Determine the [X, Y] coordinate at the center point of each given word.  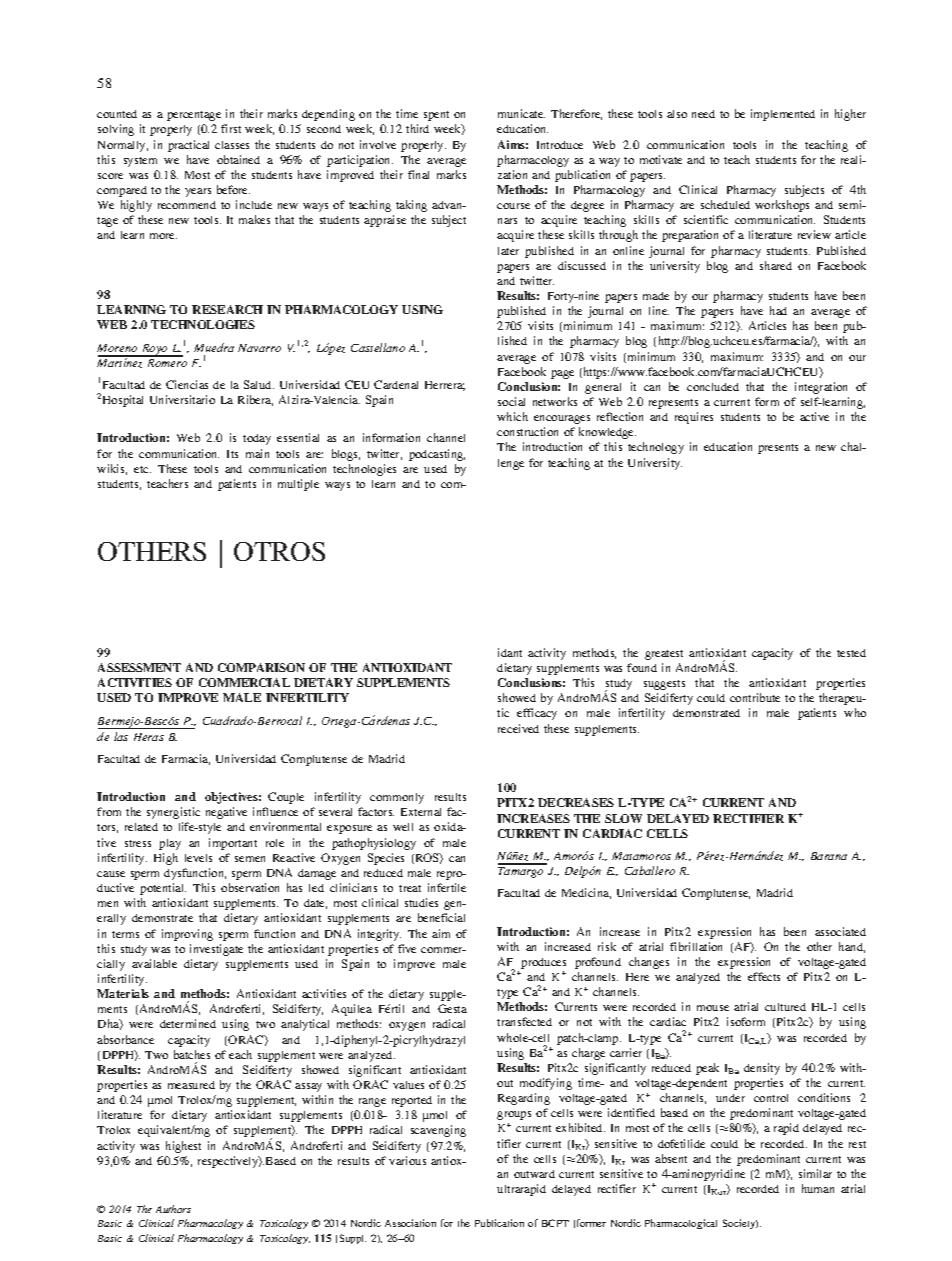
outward [534, 1174]
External [421, 812]
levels [198, 858]
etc [142, 469]
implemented [783, 115]
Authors [173, 1209]
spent [436, 116]
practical [188, 146]
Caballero [650, 870]
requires [694, 418]
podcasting [437, 455]
